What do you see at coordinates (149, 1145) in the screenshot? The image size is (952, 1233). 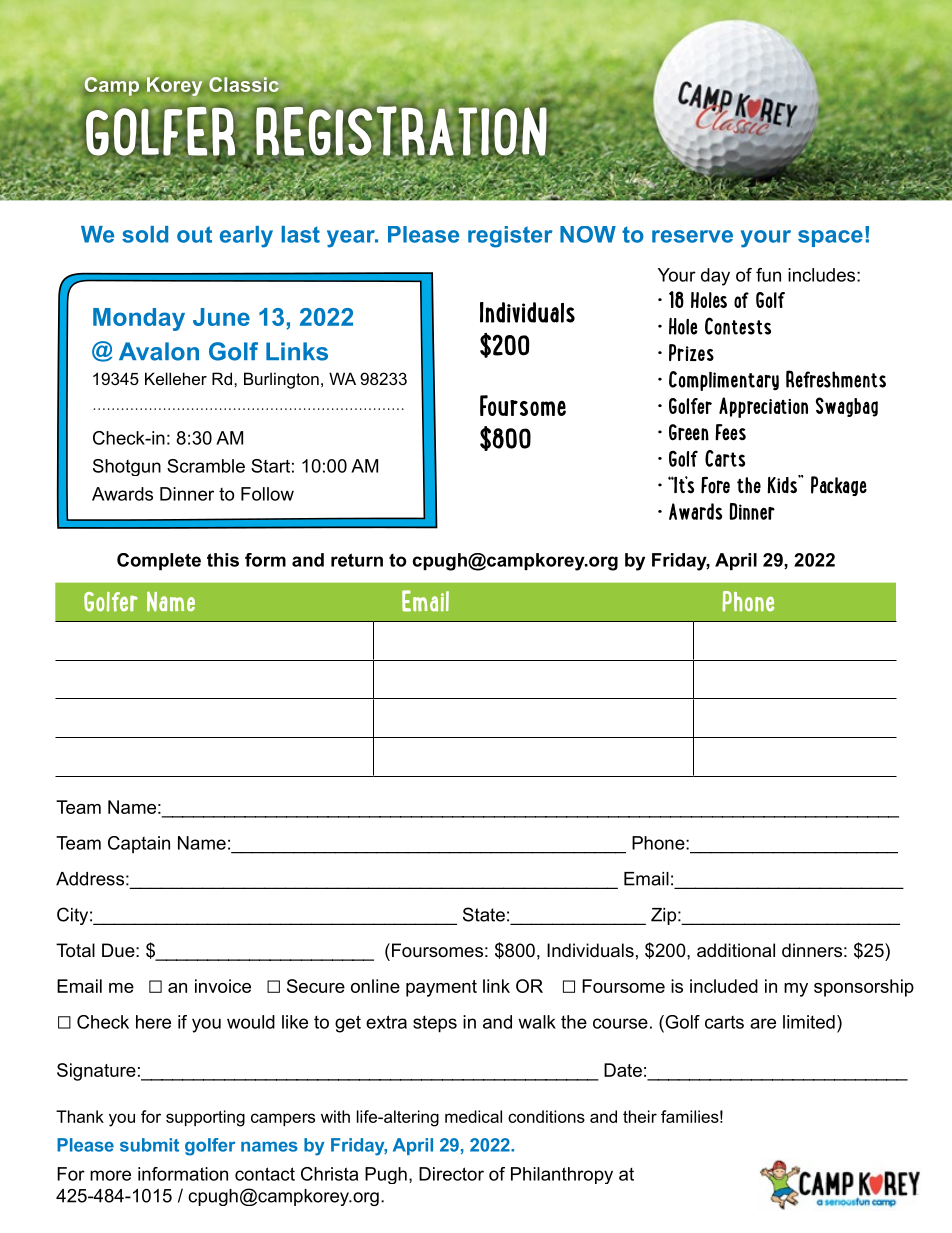 I see `submit` at bounding box center [149, 1145].
